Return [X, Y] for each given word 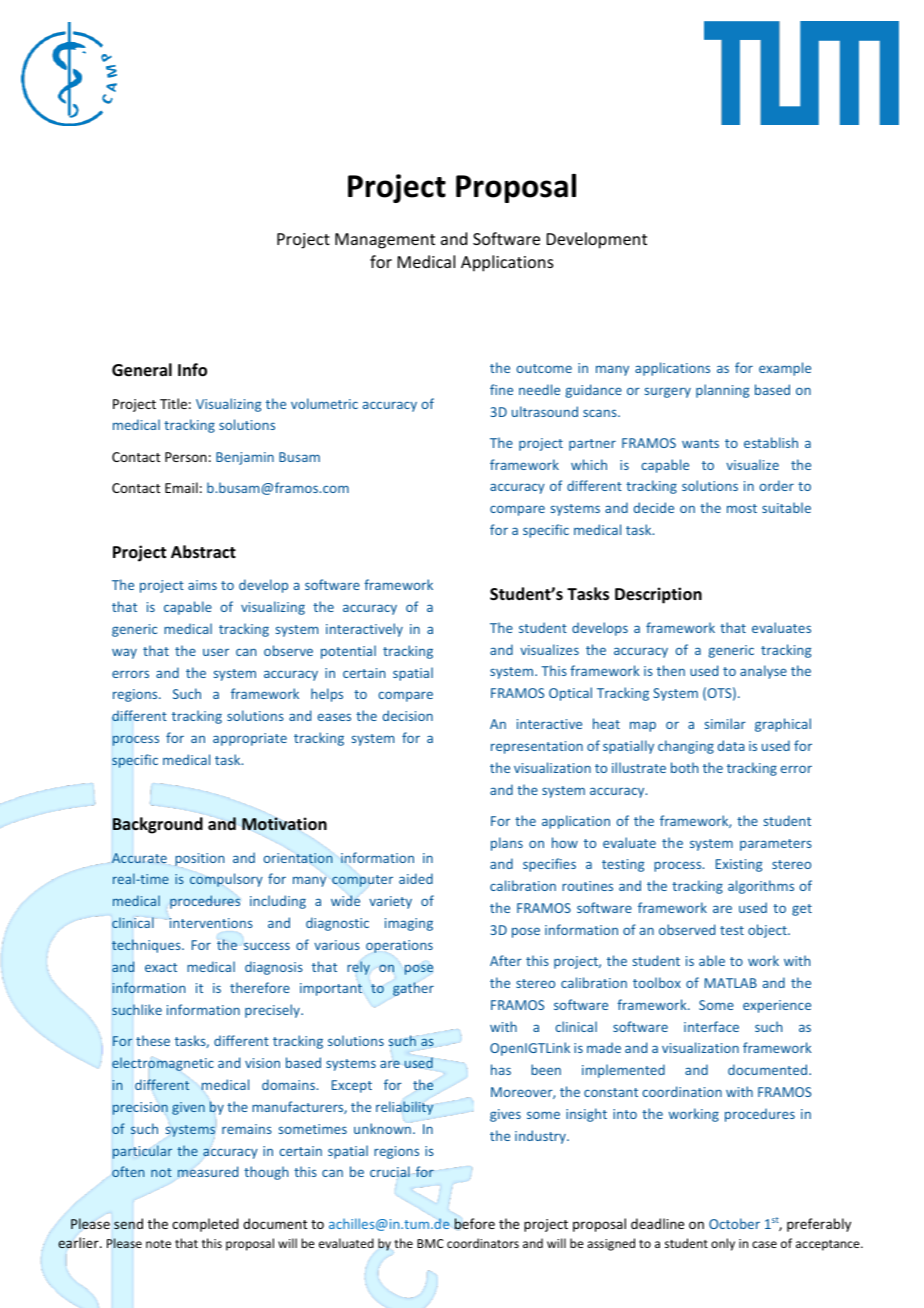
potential [348, 652]
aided [416, 878]
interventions [211, 923]
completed [205, 1225]
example [785, 369]
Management [385, 241]
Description [658, 595]
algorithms [761, 887]
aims [202, 585]
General [142, 370]
